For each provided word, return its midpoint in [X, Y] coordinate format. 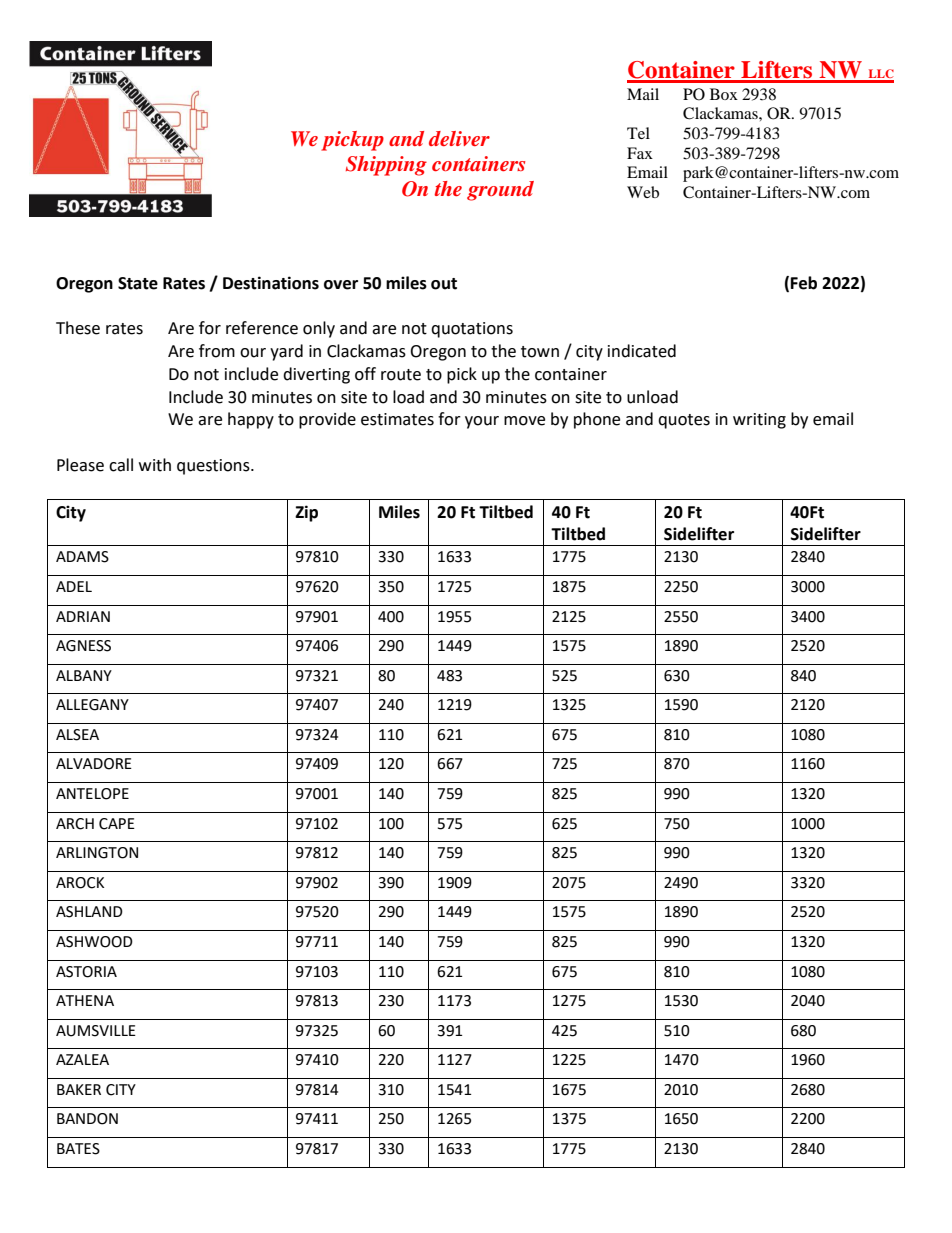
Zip [306, 513]
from [217, 351]
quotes [684, 421]
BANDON [87, 1119]
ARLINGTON [97, 853]
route [401, 375]
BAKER [79, 1089]
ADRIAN [83, 616]
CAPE [117, 824]
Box [724, 94]
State [138, 283]
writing [759, 421]
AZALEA [82, 1059]
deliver [459, 138]
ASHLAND [89, 912]
